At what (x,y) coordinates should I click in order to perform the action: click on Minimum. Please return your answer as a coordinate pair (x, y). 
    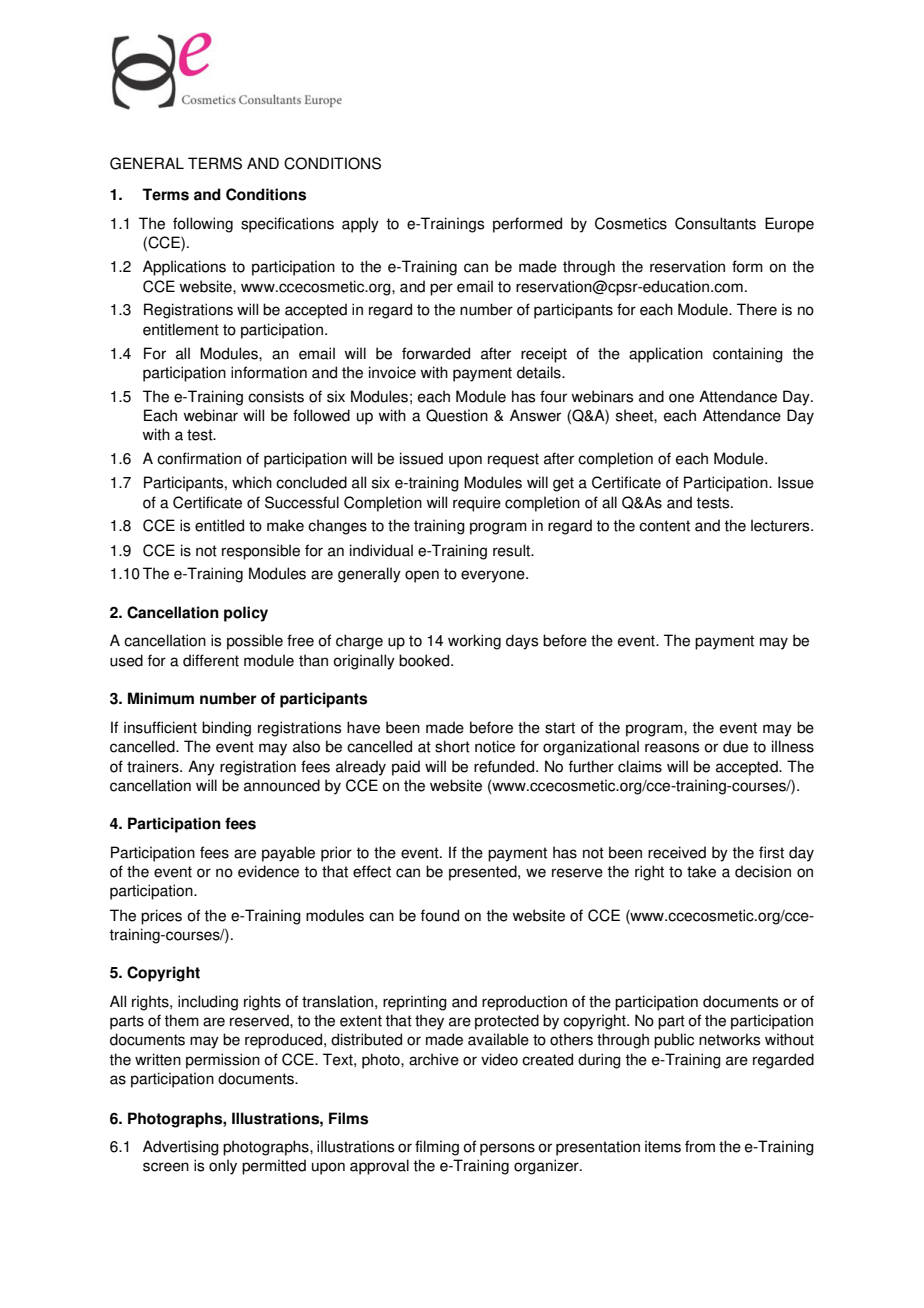
    Looking at the image, I should click on (161, 698).
